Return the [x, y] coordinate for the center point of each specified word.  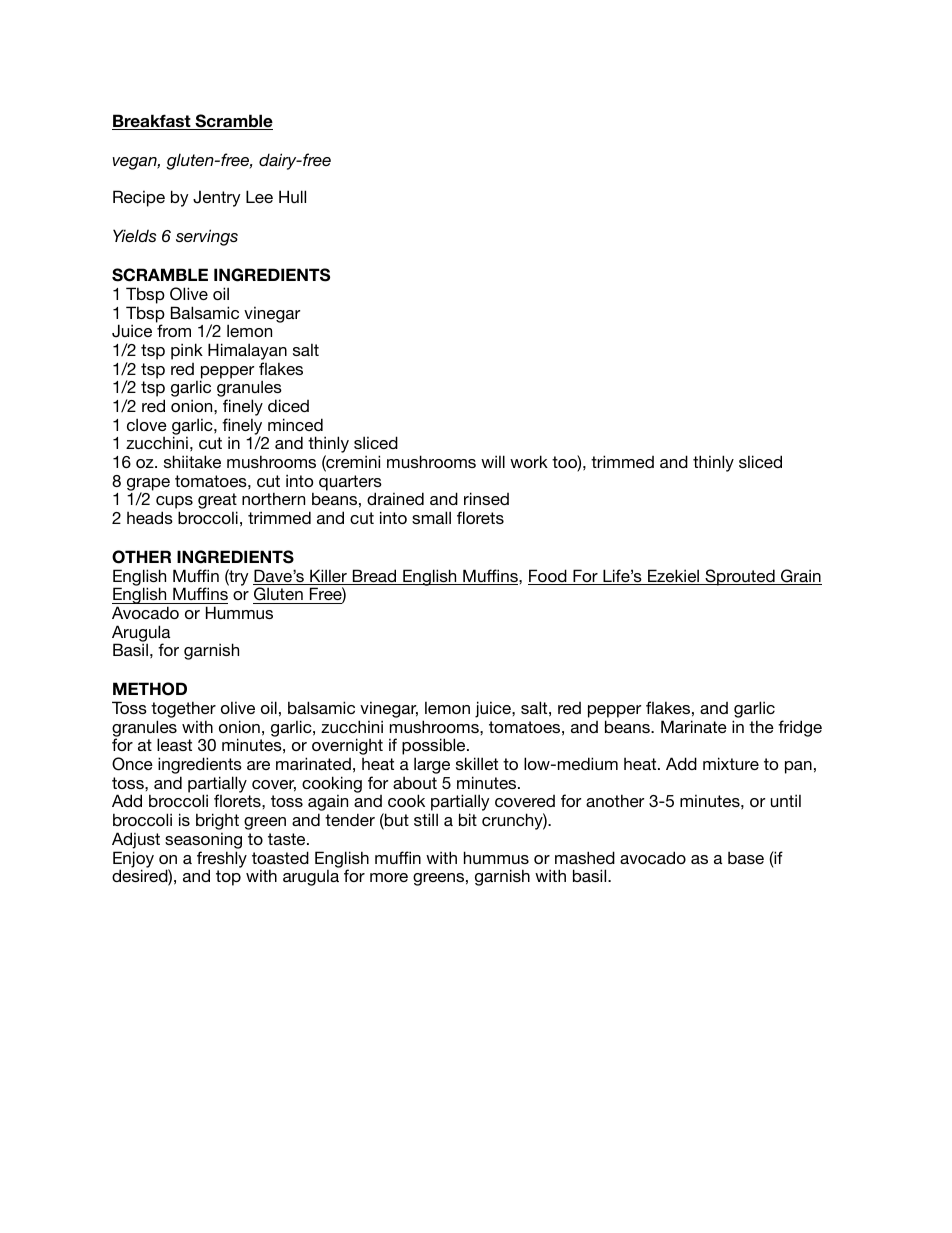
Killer [328, 577]
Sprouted [740, 577]
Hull [292, 196]
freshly [222, 860]
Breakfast [152, 122]
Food [548, 577]
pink [187, 351]
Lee [259, 196]
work [529, 461]
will [493, 461]
